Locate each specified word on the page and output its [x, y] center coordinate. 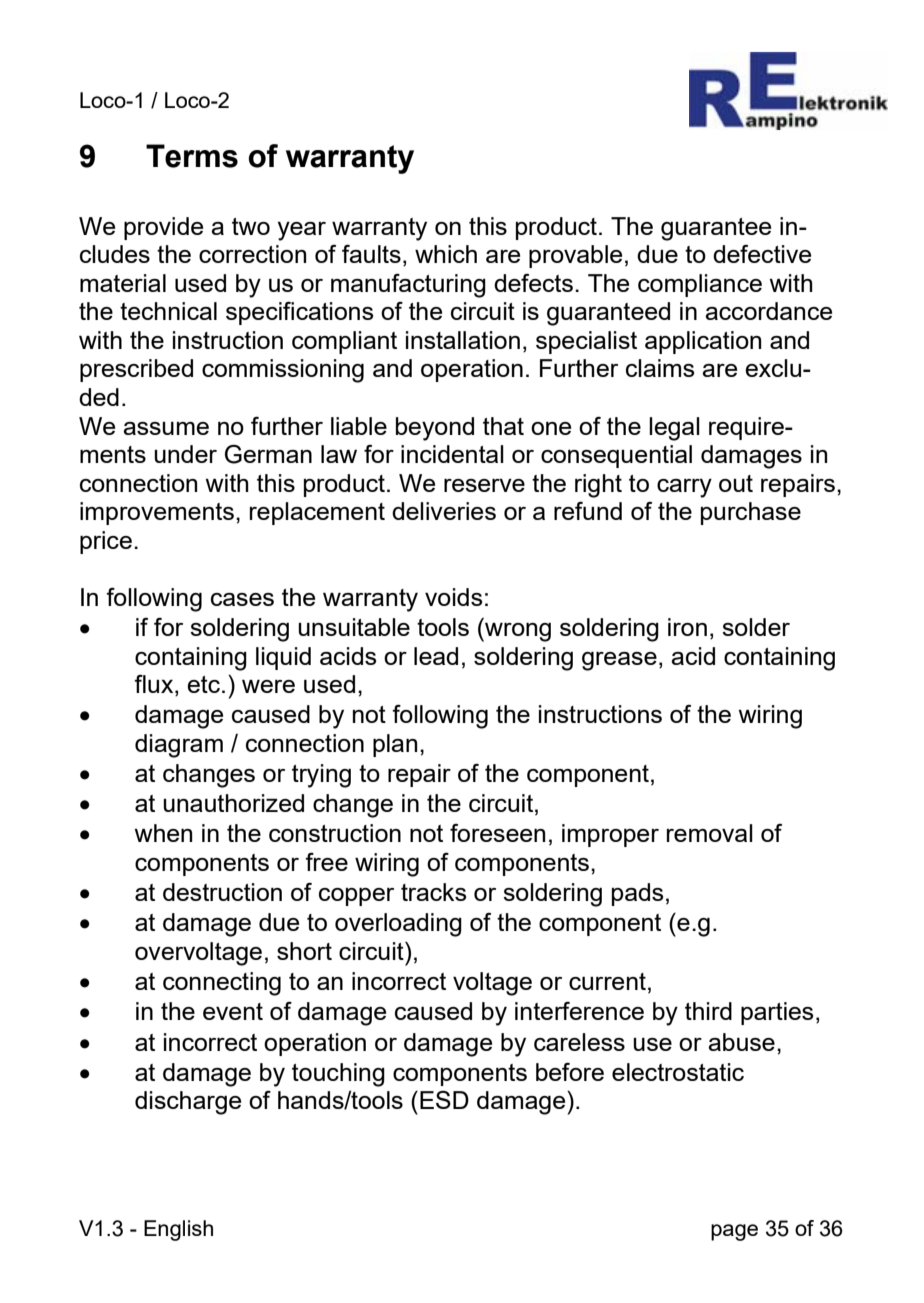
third [708, 1011]
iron [687, 627]
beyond [435, 429]
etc [203, 684]
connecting [222, 984]
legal [674, 429]
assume [166, 428]
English [178, 1230]
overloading [398, 925]
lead [436, 656]
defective [762, 254]
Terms [192, 156]
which [446, 254]
